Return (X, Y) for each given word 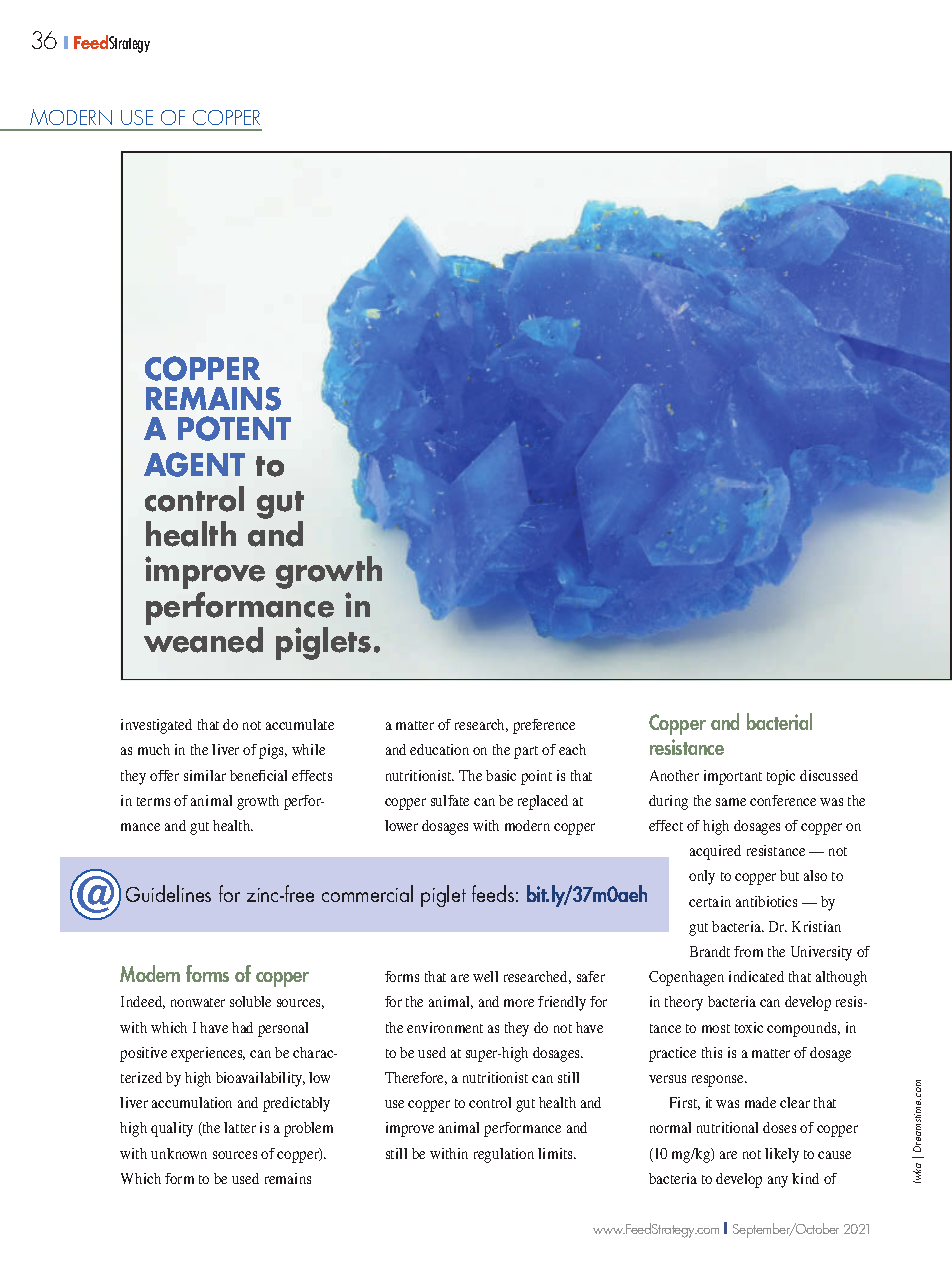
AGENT (194, 464)
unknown (179, 1153)
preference (544, 726)
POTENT (234, 428)
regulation (504, 1155)
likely (782, 1155)
